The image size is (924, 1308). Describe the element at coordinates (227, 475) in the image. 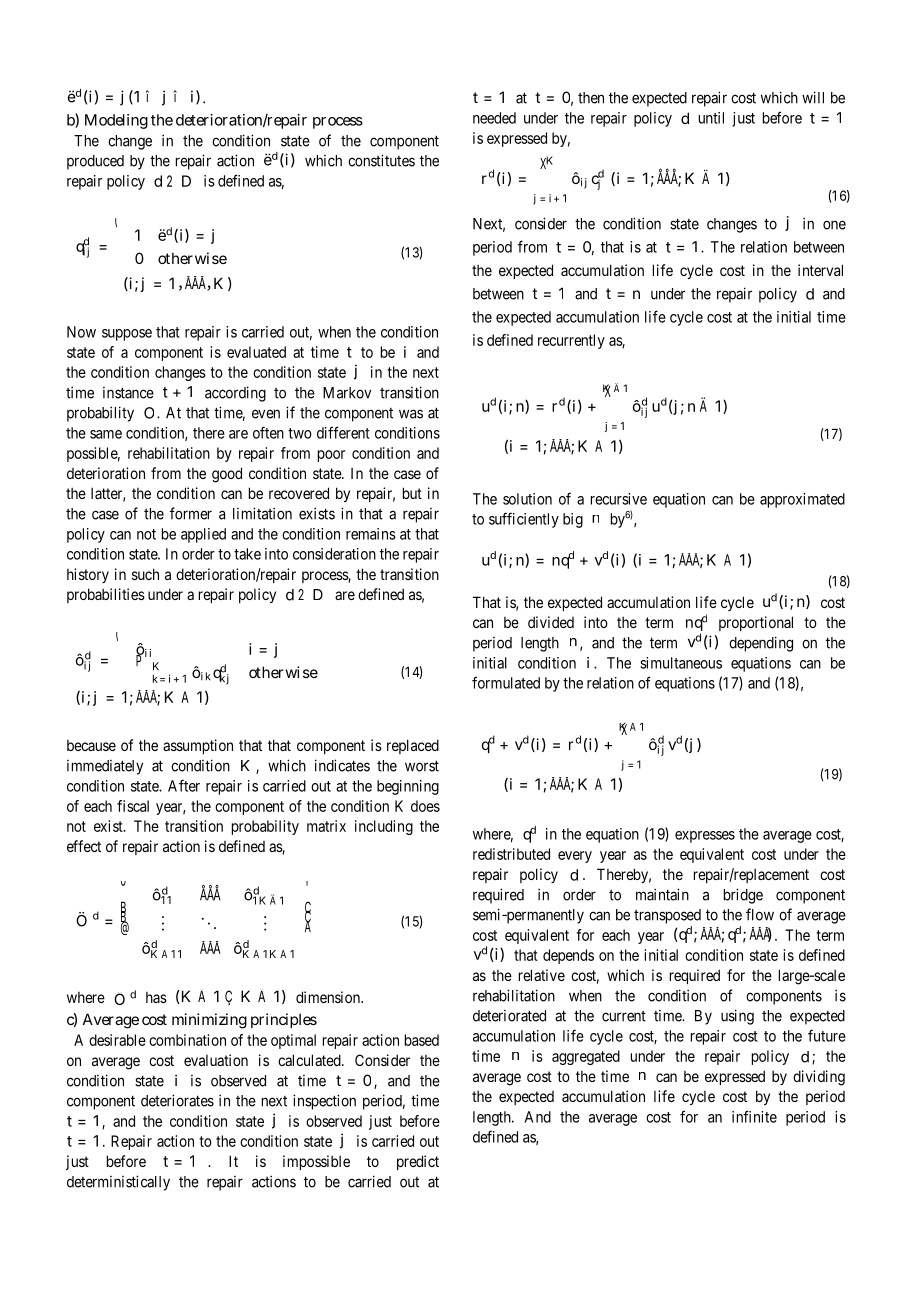

I see `good` at that location.
